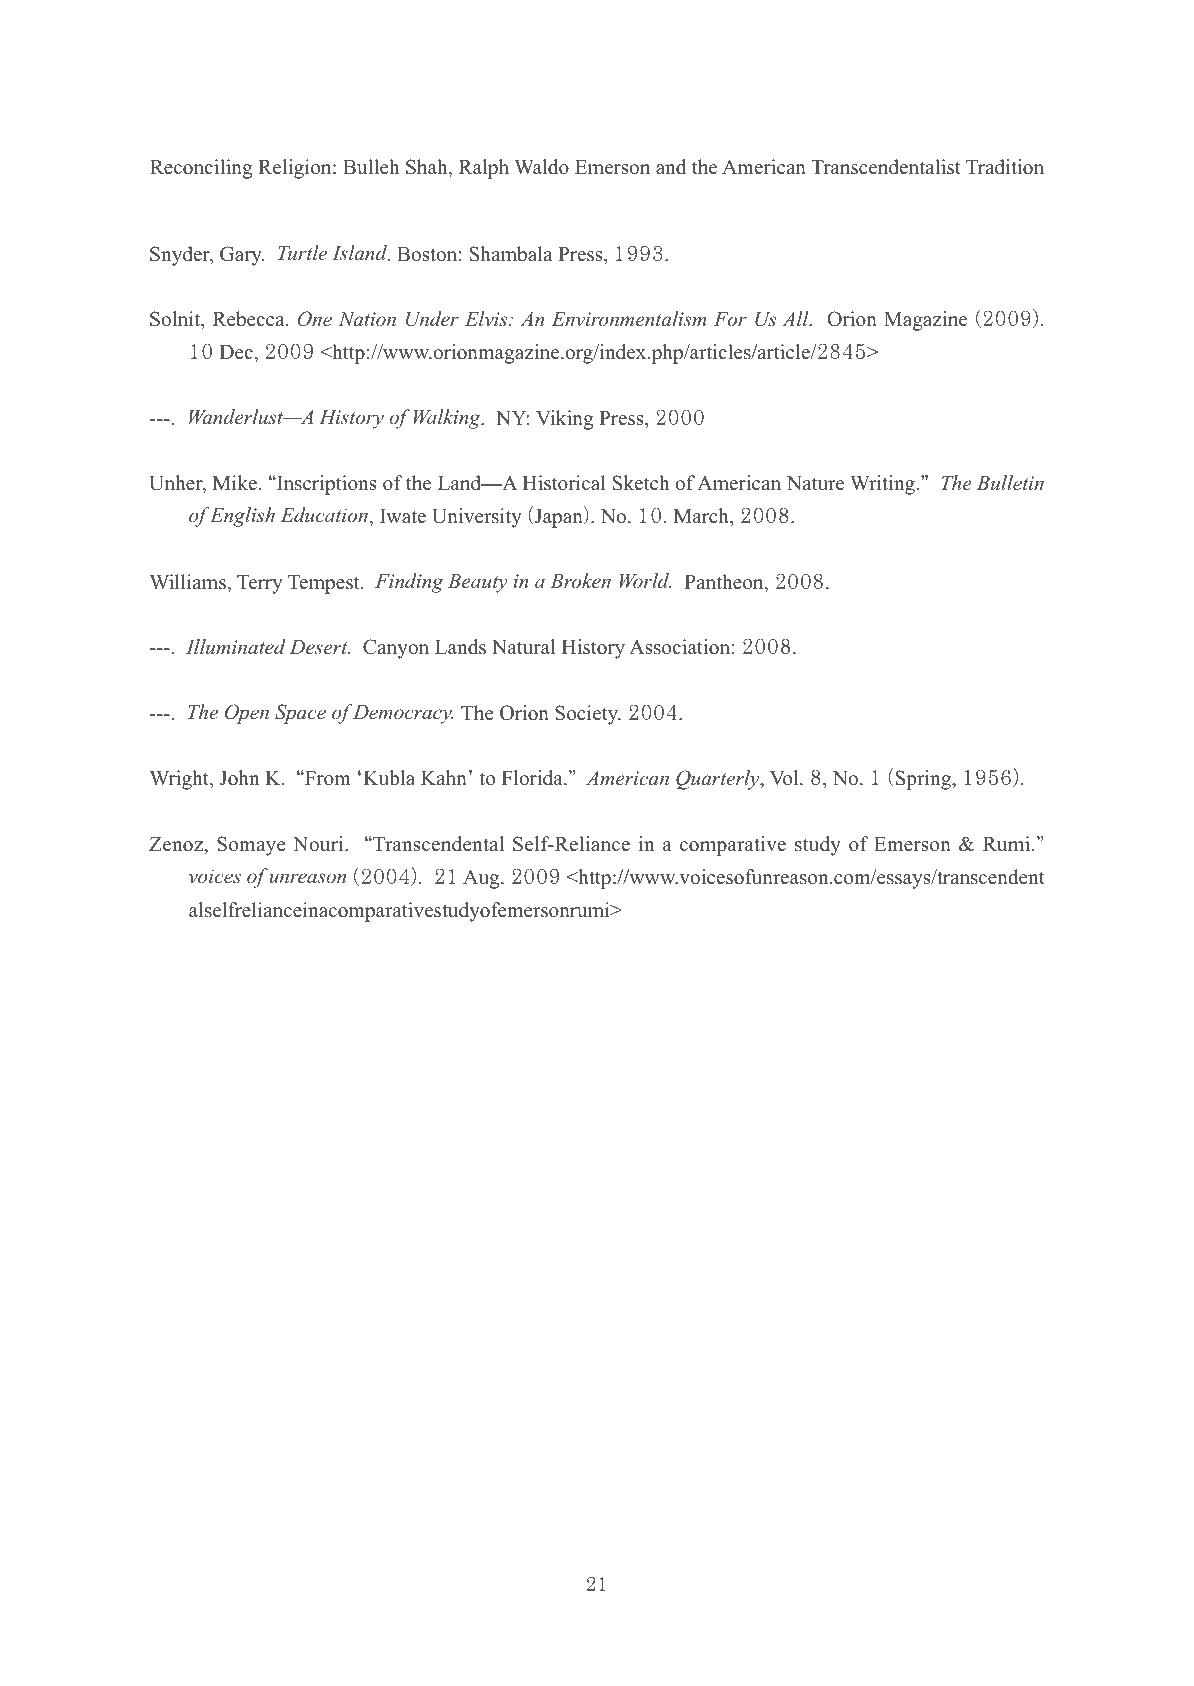 The width and height of the image is (1194, 1686). Describe the element at coordinates (541, 167) in the image. I see `Waldo` at that location.
